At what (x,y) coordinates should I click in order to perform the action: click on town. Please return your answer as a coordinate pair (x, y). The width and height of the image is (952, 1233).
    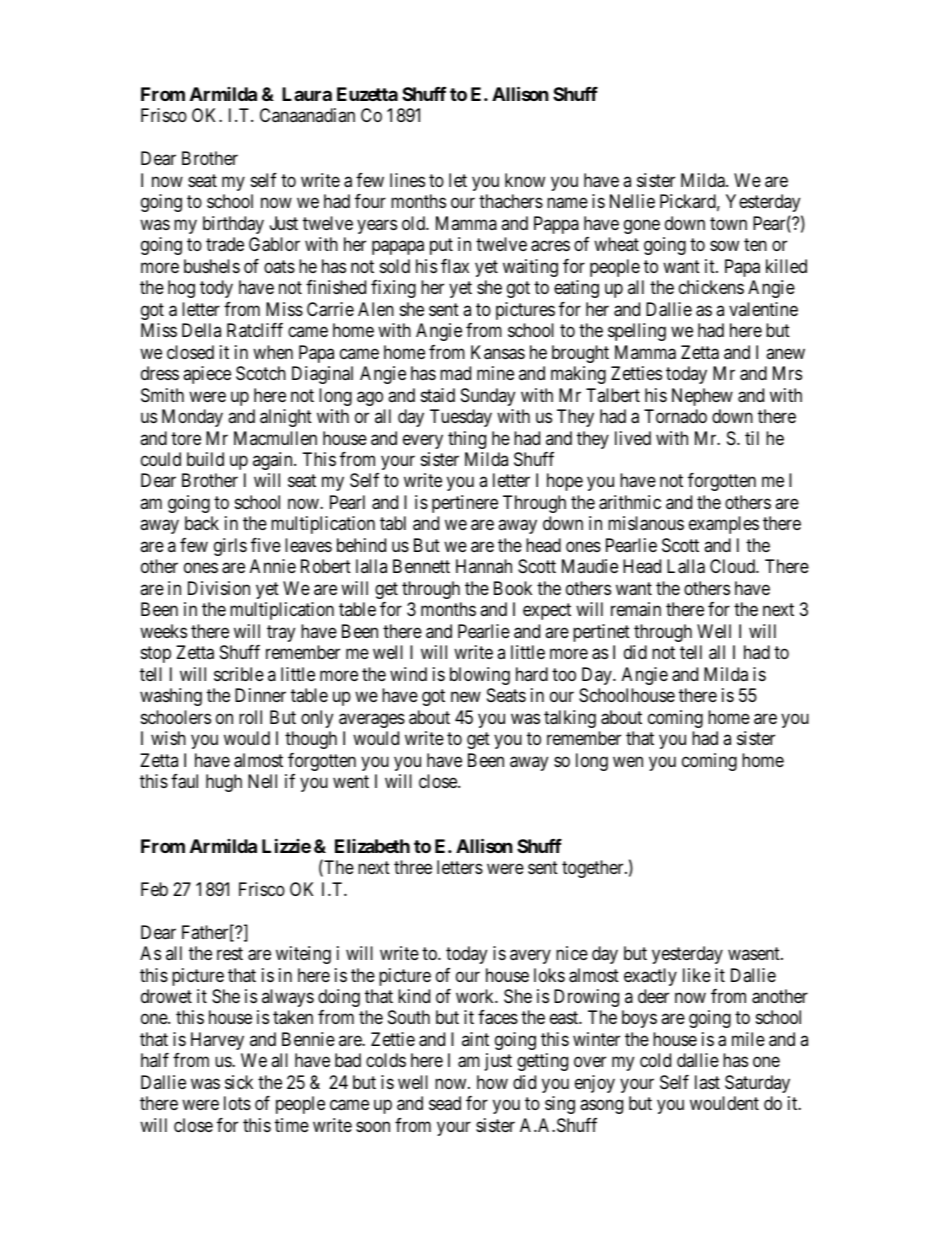
    Looking at the image, I should click on (728, 223).
